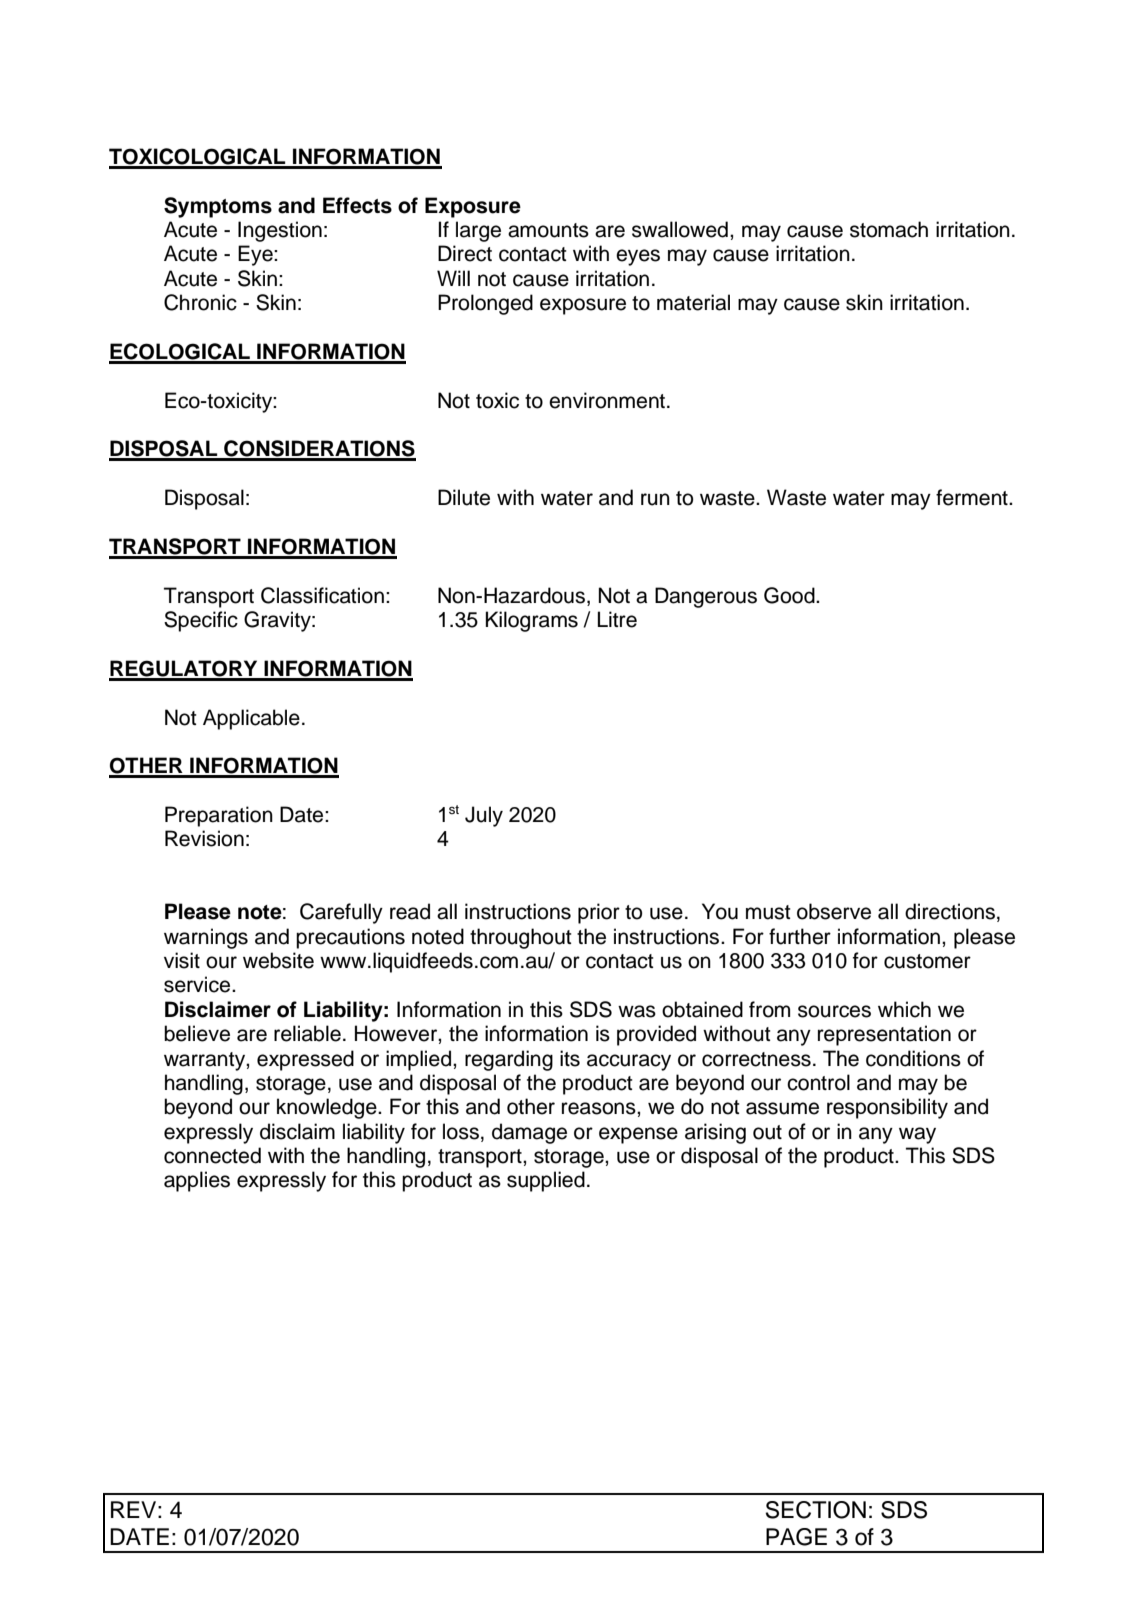 Image resolution: width=1147 pixels, height=1622 pixels. Describe the element at coordinates (887, 1108) in the page. I see `responsibility` at that location.
